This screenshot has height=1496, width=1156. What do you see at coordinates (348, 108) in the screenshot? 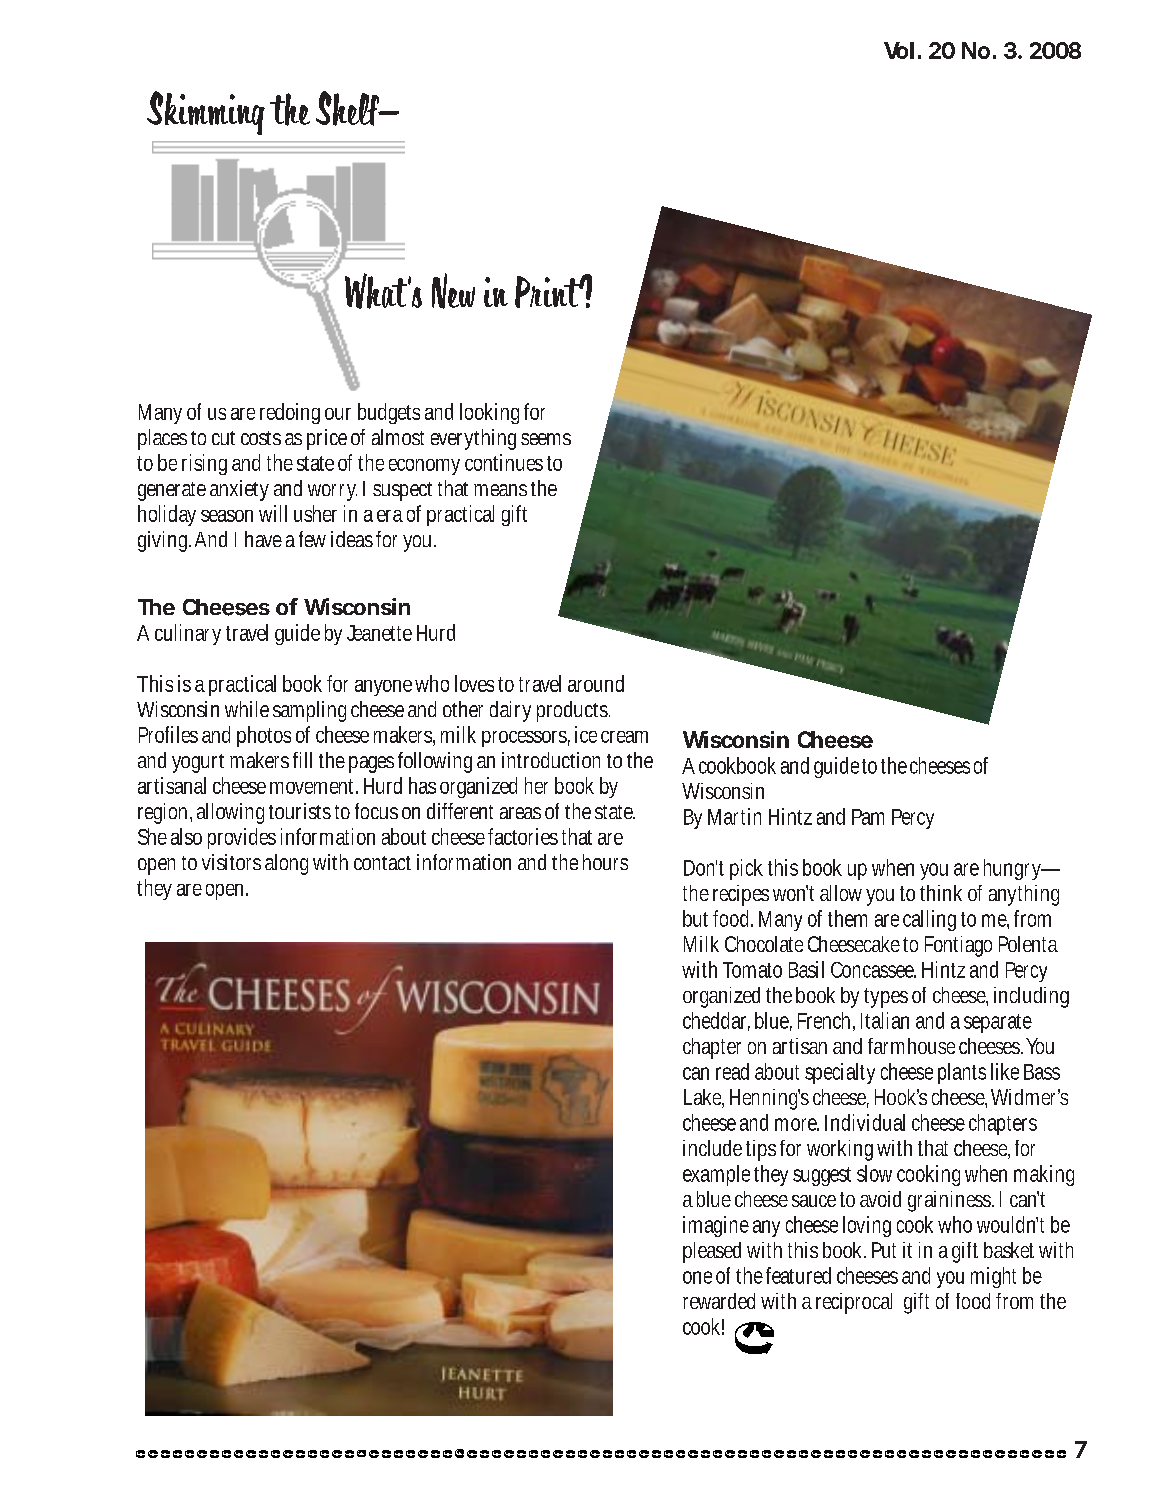
I see `Shelf` at bounding box center [348, 108].
